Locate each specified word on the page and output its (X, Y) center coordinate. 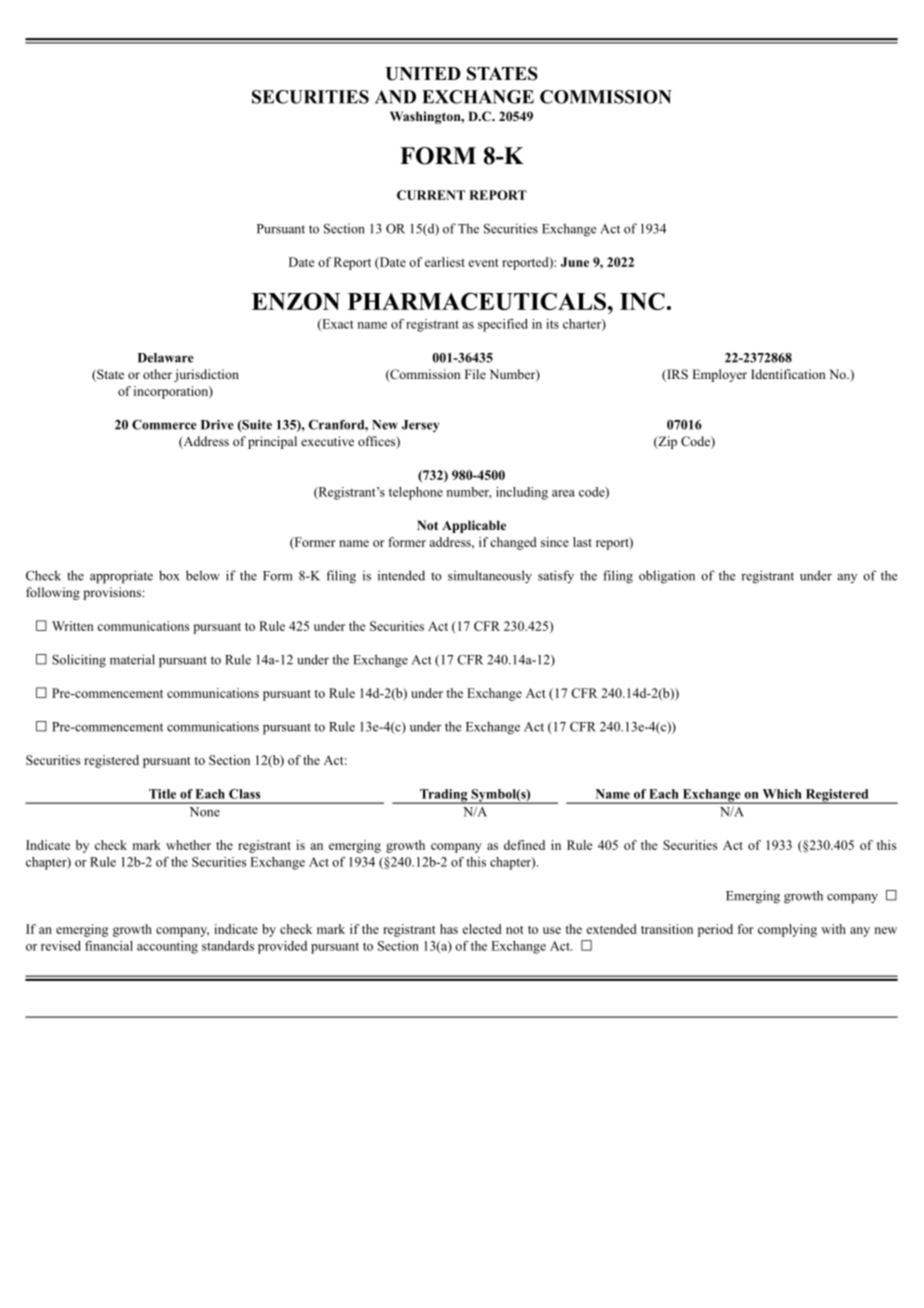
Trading (444, 796)
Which (782, 794)
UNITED (423, 74)
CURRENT (431, 195)
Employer (719, 375)
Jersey (420, 426)
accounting (167, 947)
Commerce (164, 425)
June (575, 262)
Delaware (166, 358)
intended (401, 575)
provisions (113, 593)
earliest (445, 262)
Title (162, 794)
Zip (666, 442)
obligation (667, 577)
